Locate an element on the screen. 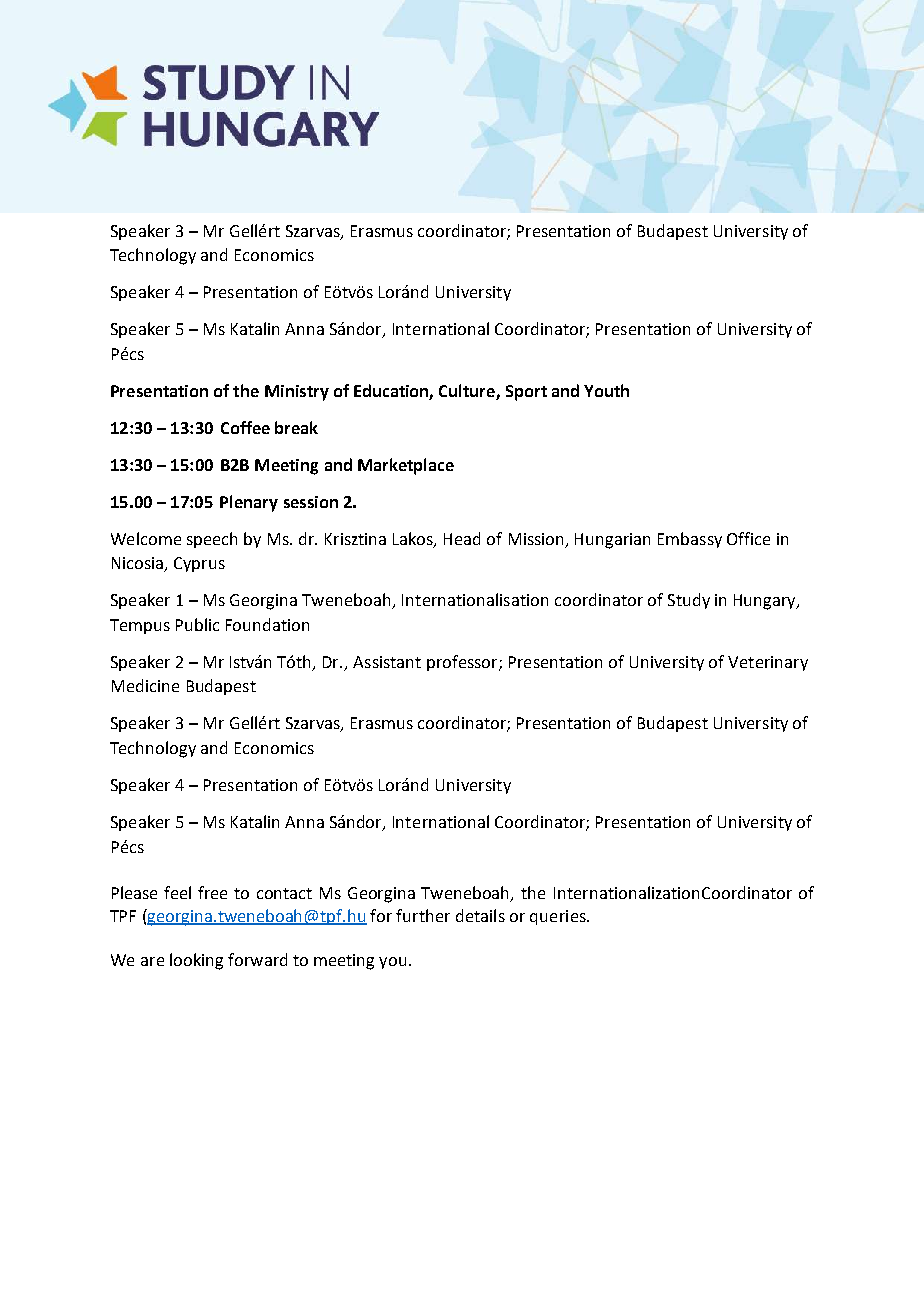 This screenshot has height=1308, width=924. Medicine is located at coordinates (145, 685).
